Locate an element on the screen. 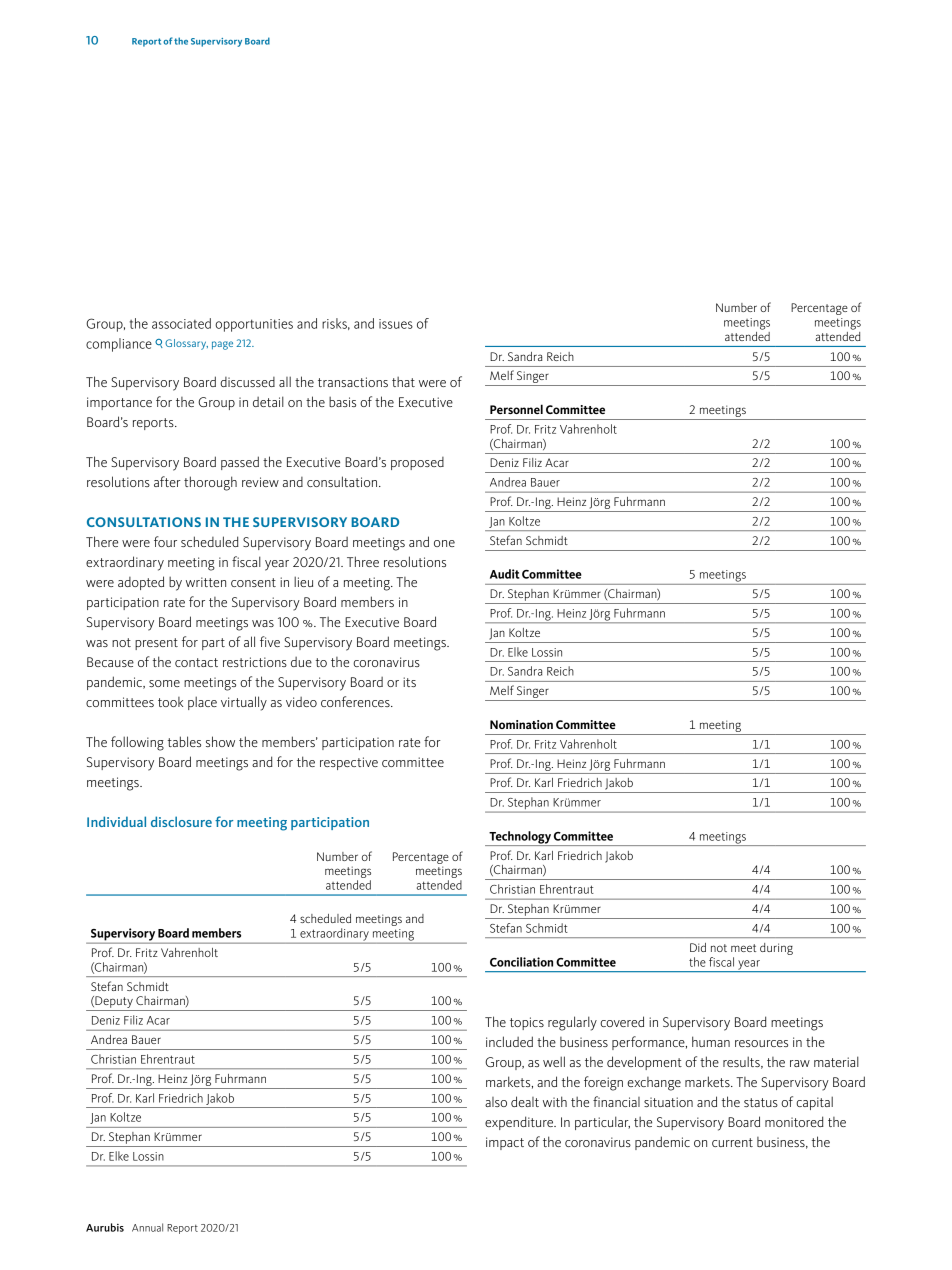  impact is located at coordinates (505, 1143).
